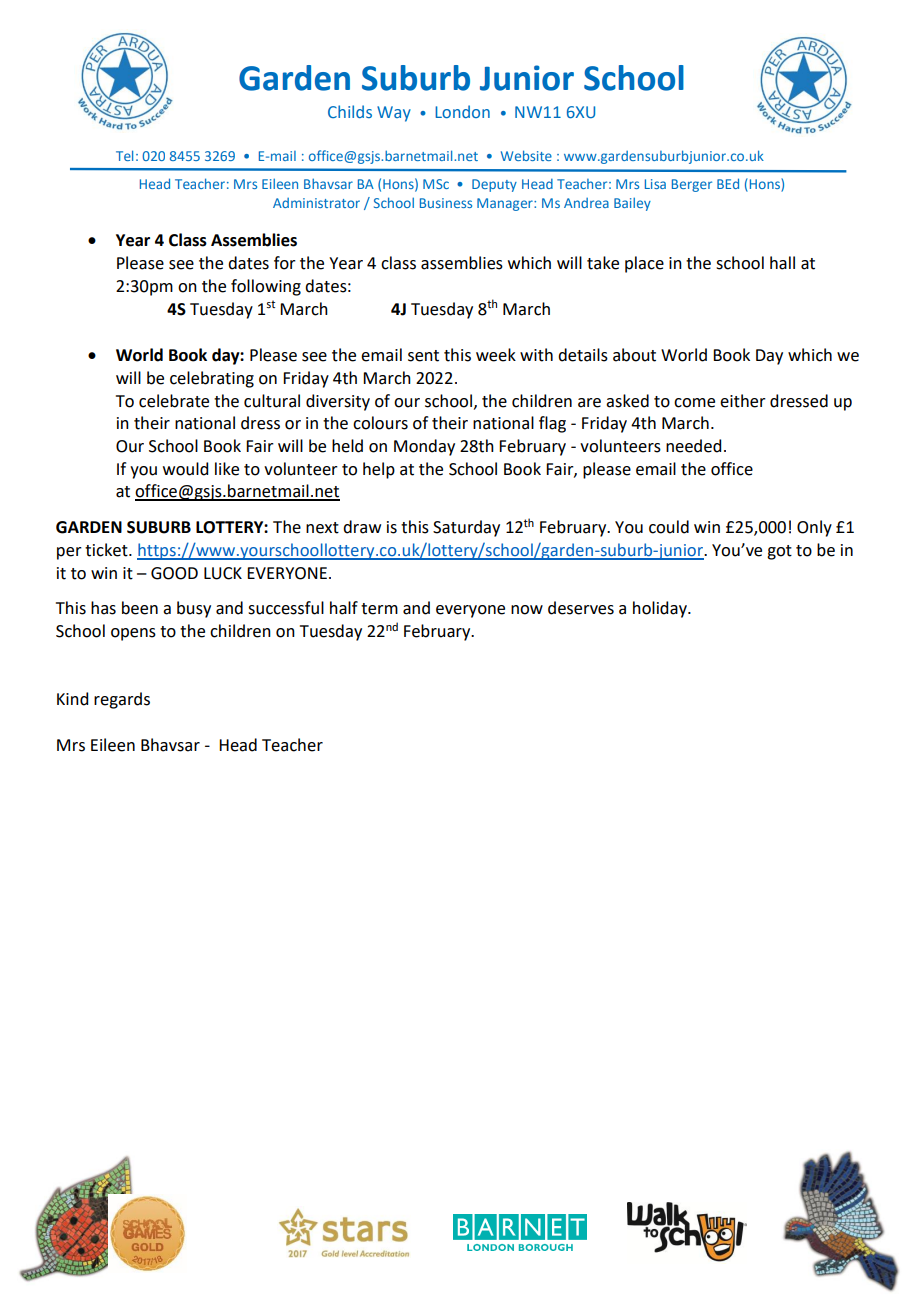 Image resolution: width=924 pixels, height=1308 pixels. What do you see at coordinates (661, 609) in the screenshot?
I see `holiday` at bounding box center [661, 609].
